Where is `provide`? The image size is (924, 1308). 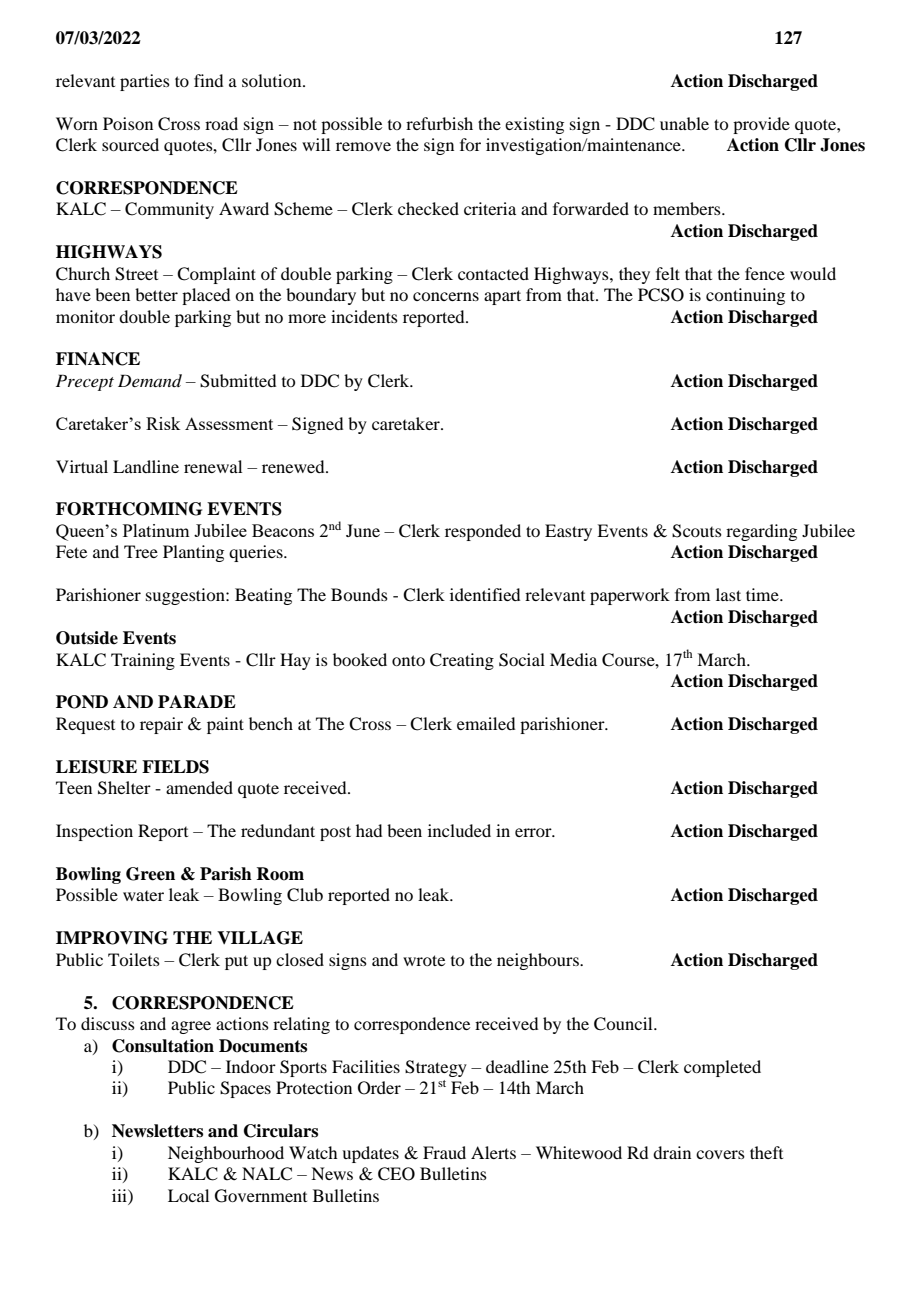
provide is located at coordinates (761, 125).
